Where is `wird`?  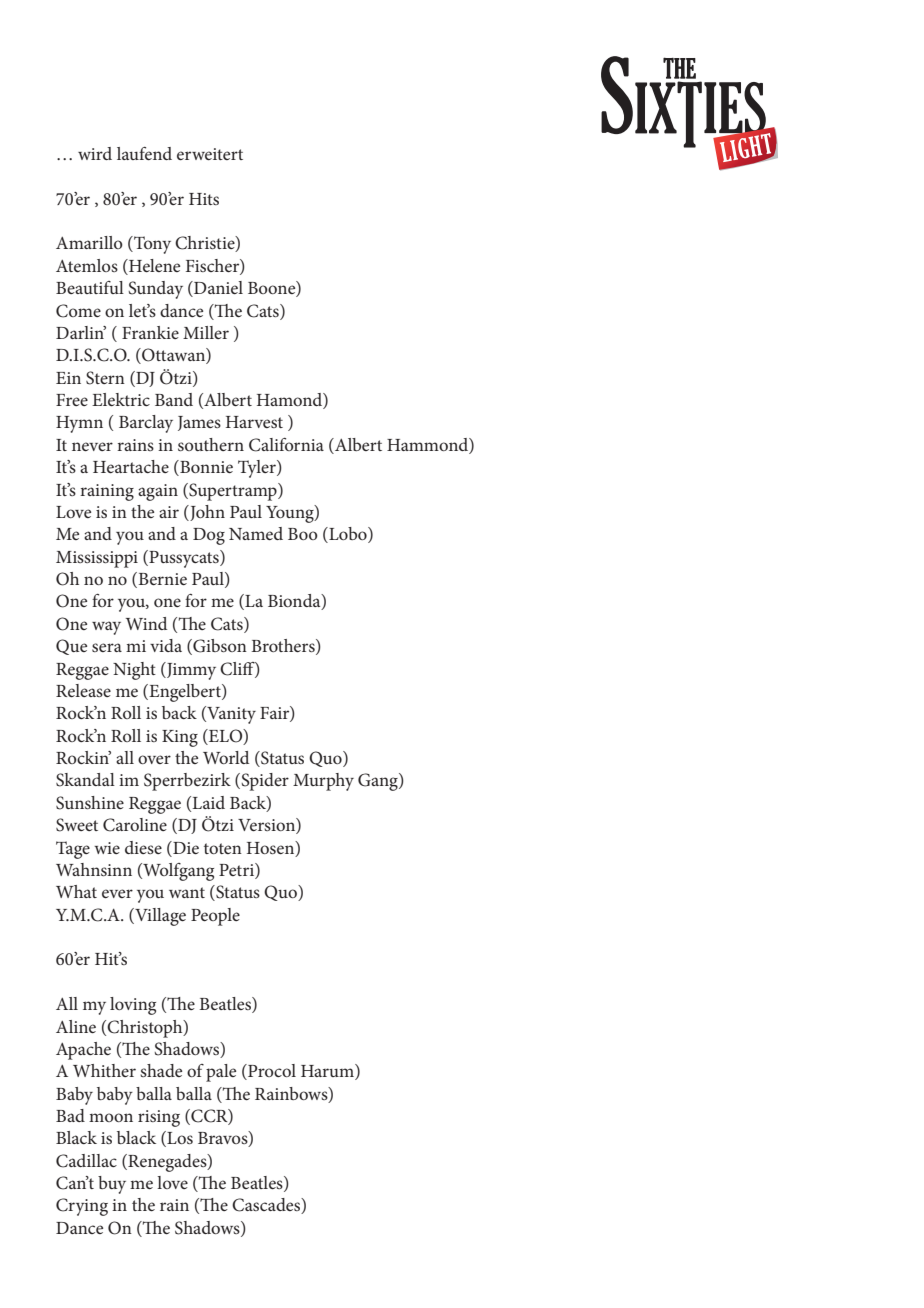
wird is located at coordinates (95, 153).
